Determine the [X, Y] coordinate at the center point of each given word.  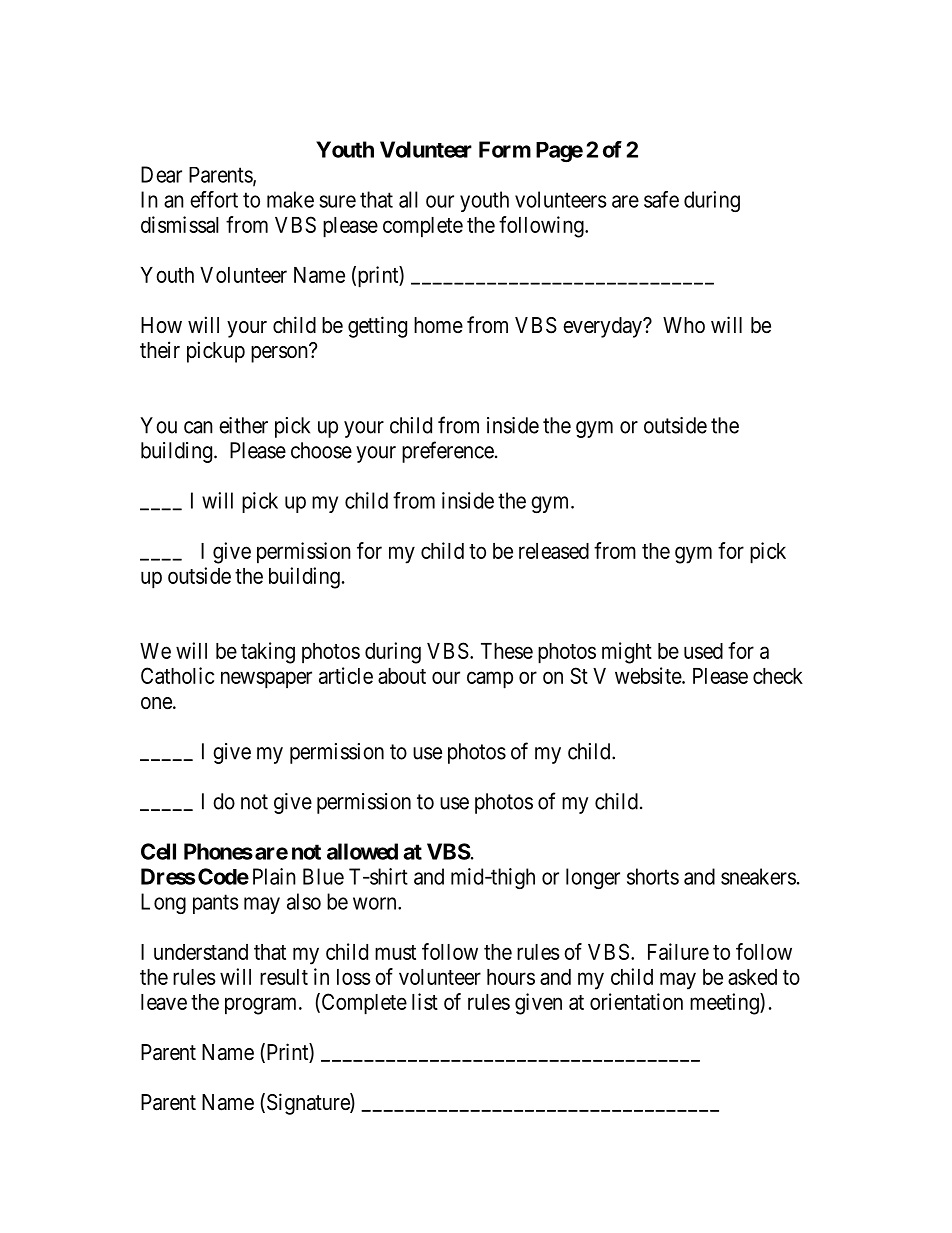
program [262, 1006]
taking [268, 653]
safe [661, 199]
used [703, 651]
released [554, 551]
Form [505, 149]
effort [214, 199]
